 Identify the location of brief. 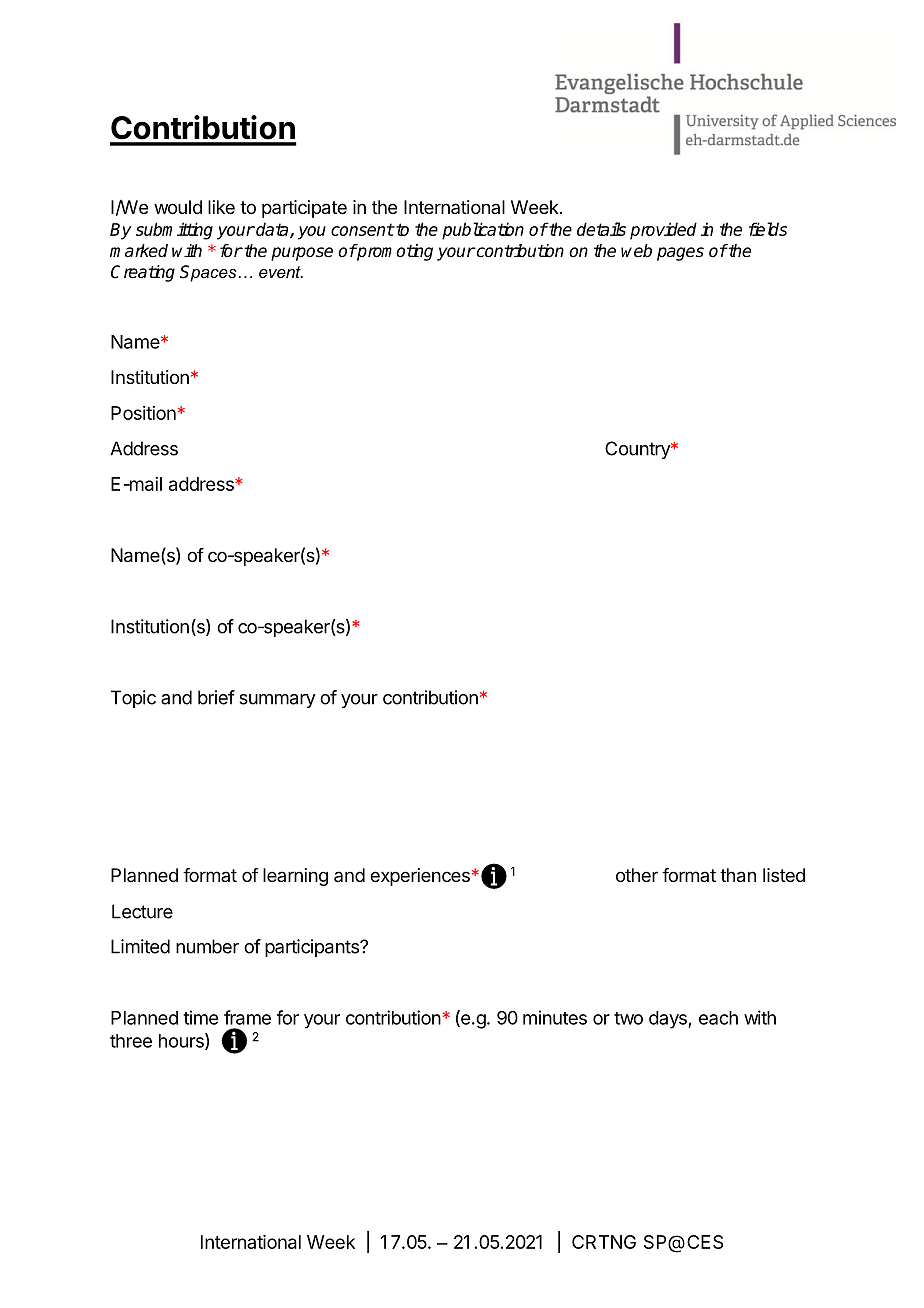
(216, 697).
